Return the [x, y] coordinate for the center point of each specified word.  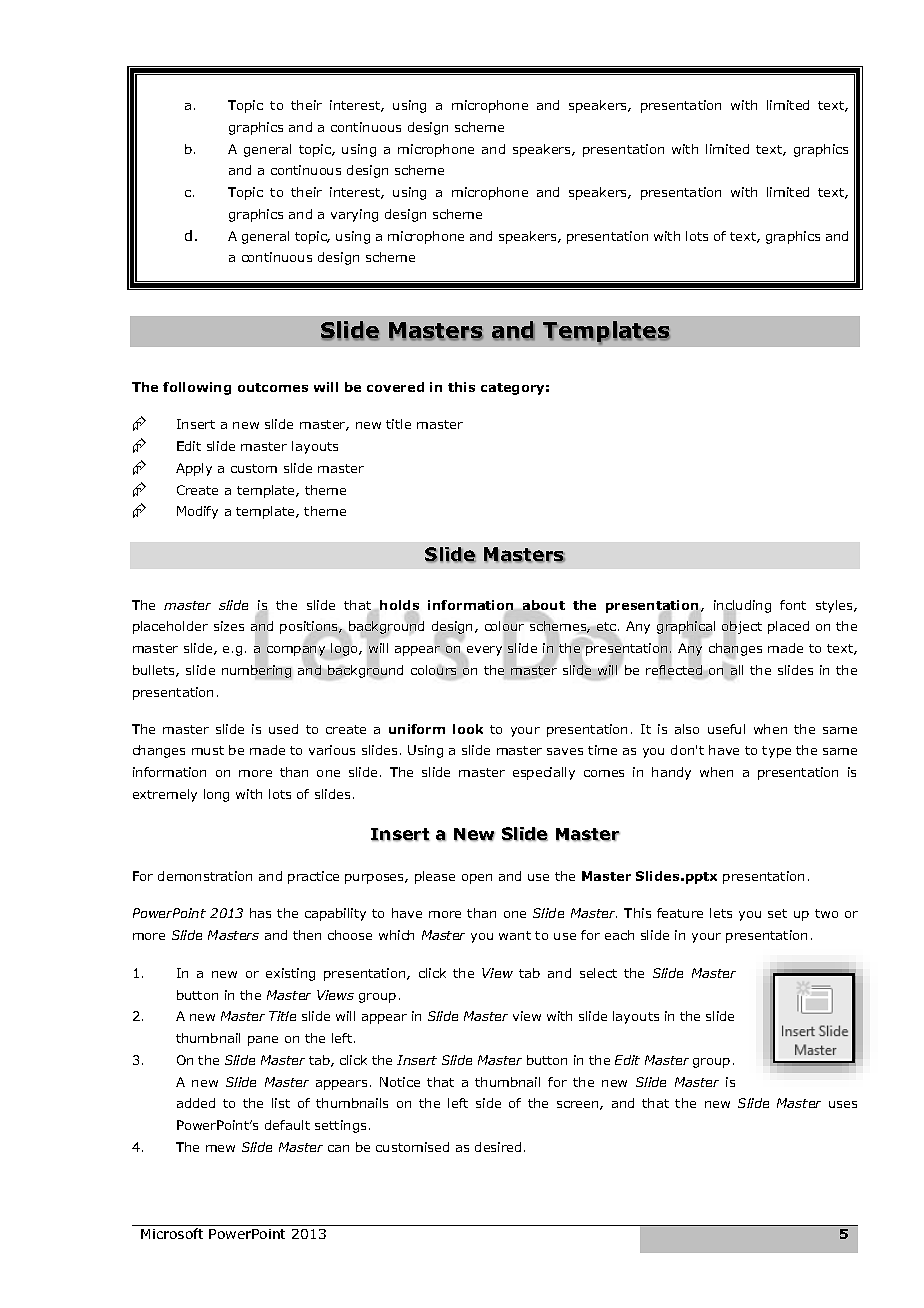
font [793, 605]
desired [498, 1147]
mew [220, 1148]
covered [395, 387]
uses [843, 1104]
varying [354, 215]
